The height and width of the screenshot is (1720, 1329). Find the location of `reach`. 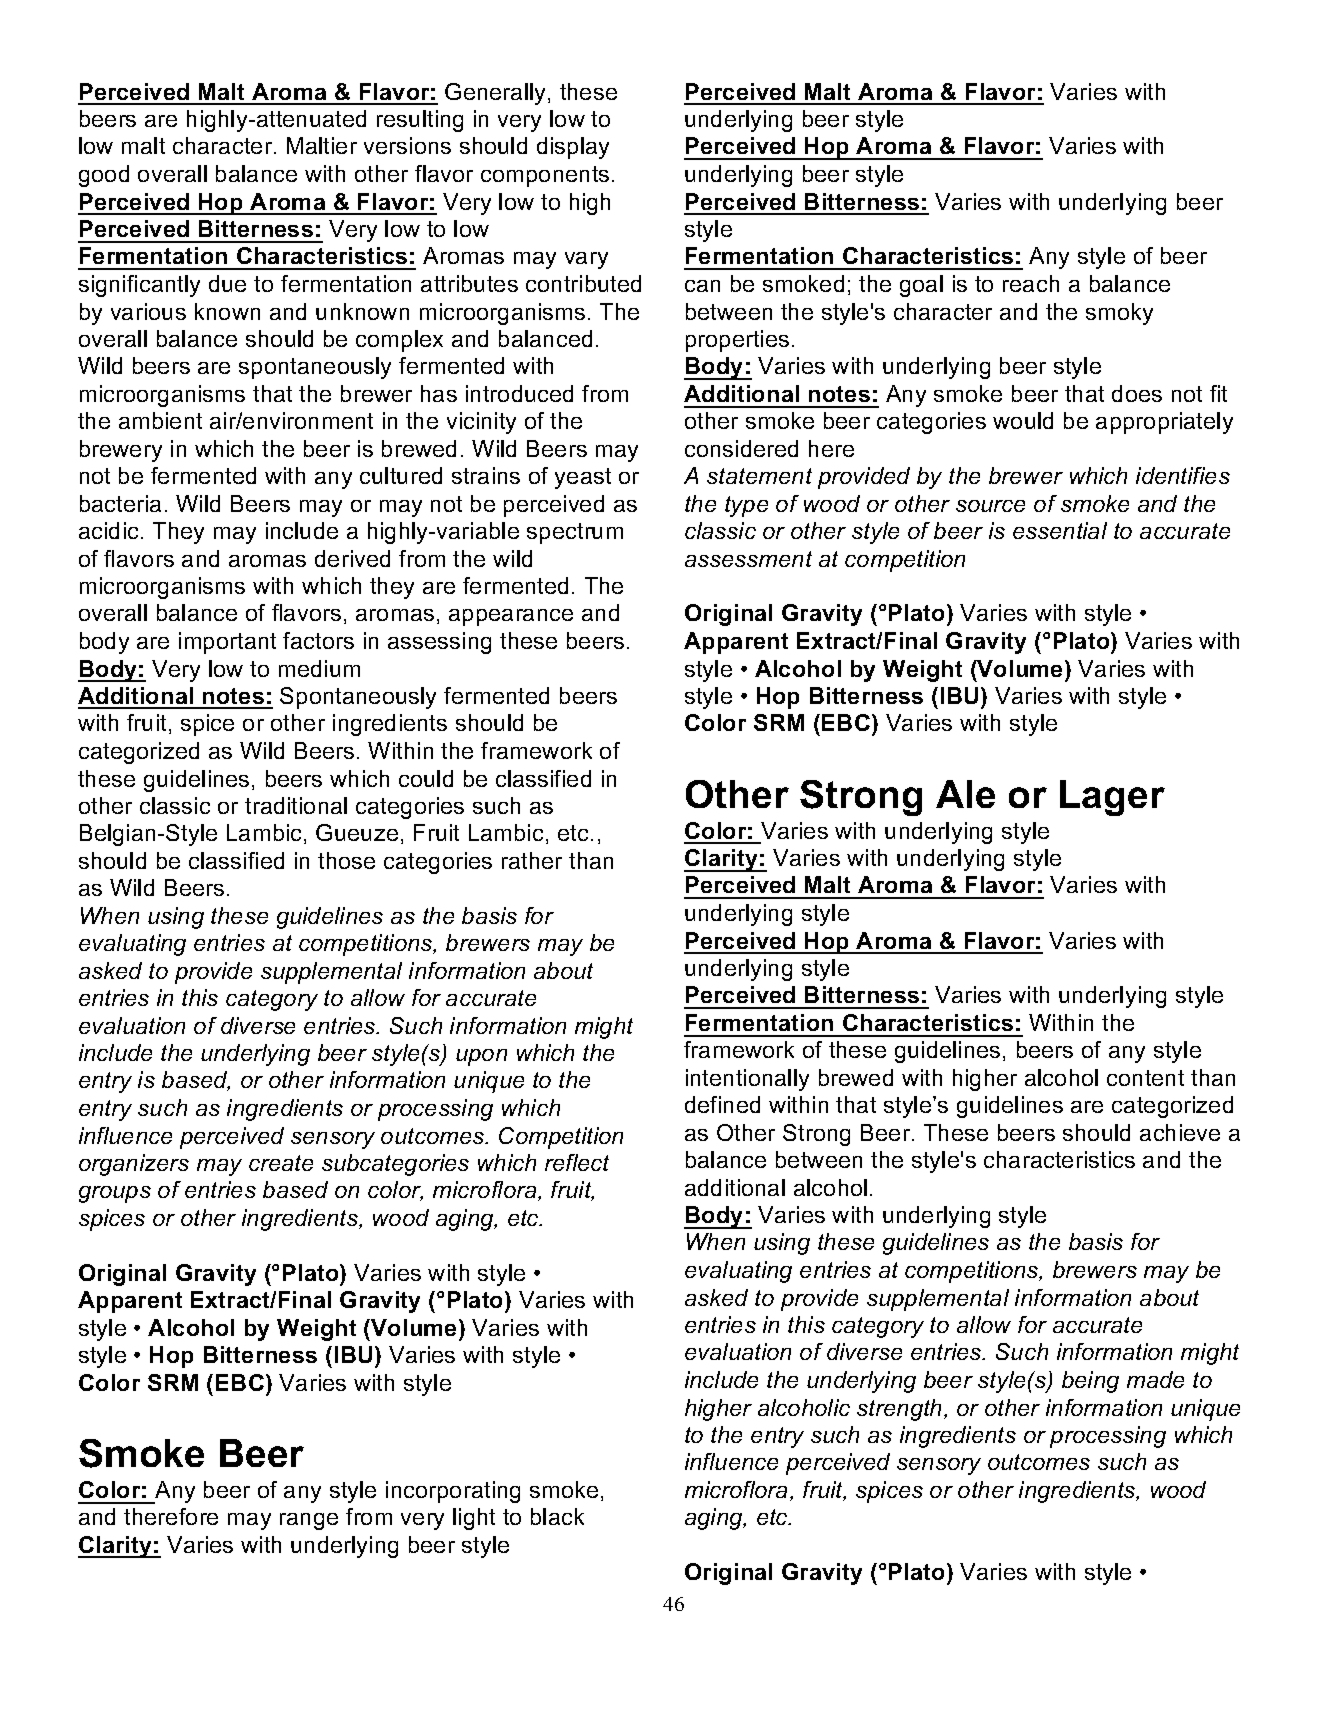

reach is located at coordinates (1031, 283).
